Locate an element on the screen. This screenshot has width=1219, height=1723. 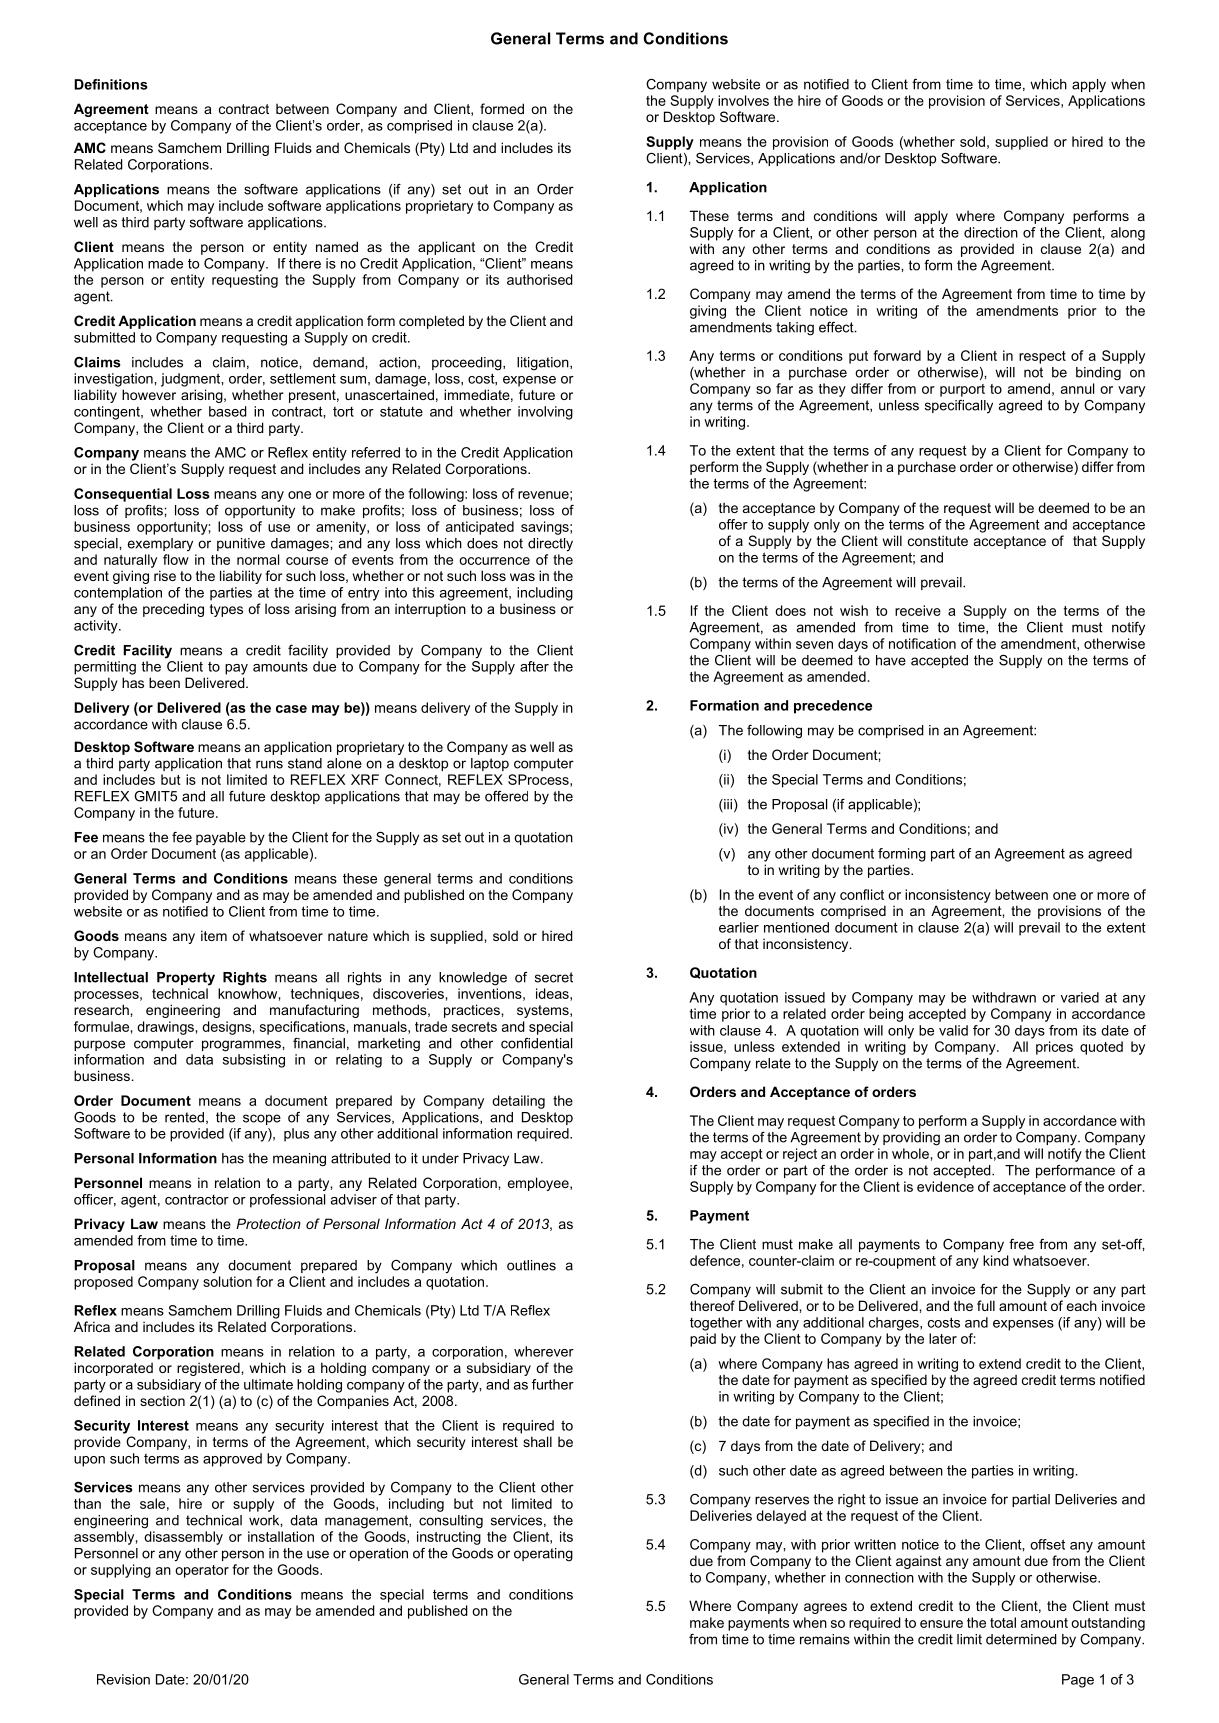
Definitions is located at coordinates (111, 84).
